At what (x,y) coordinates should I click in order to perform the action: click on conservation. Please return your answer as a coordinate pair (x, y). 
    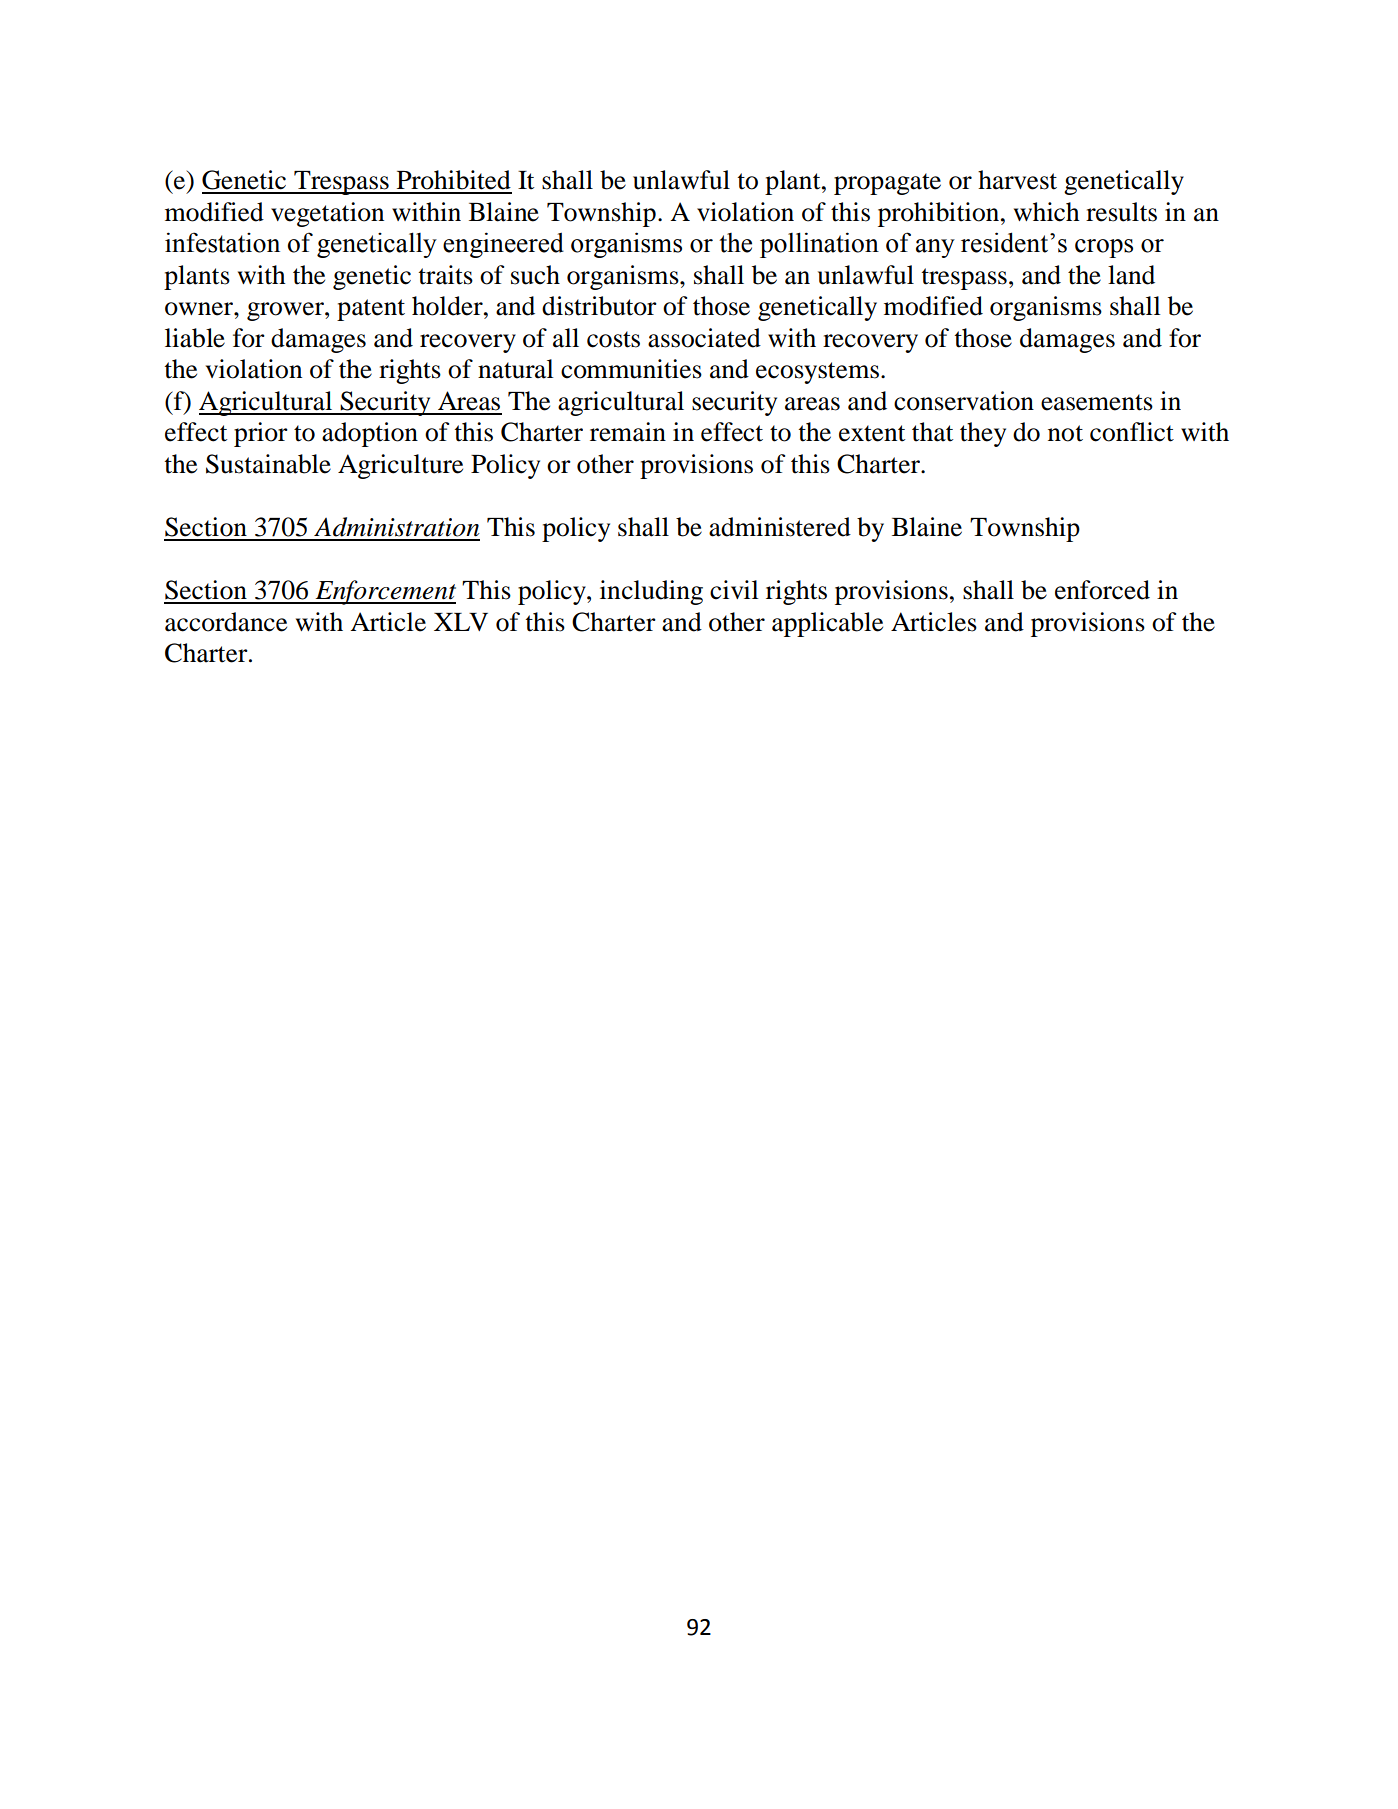
    Looking at the image, I should click on (964, 401).
